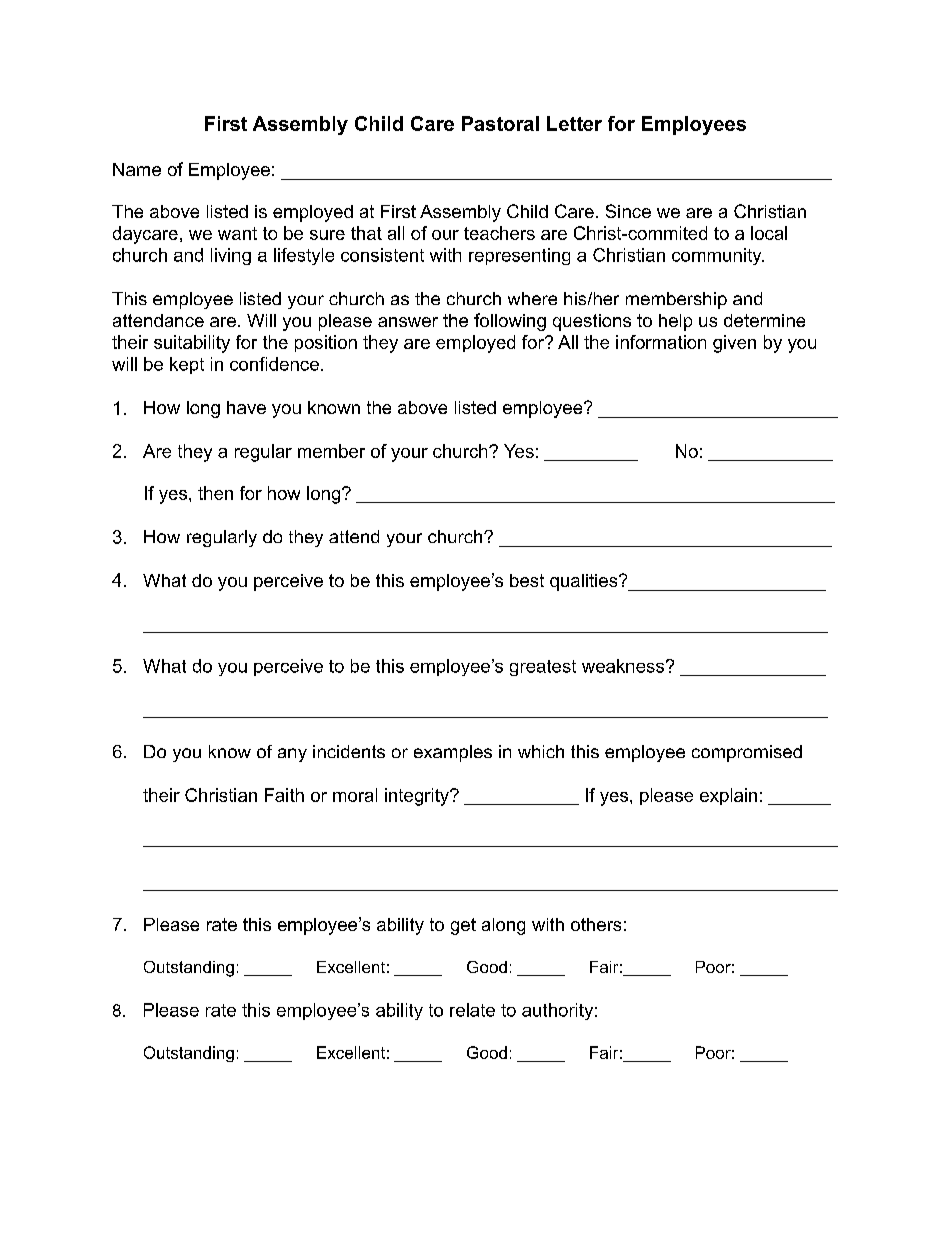 The image size is (952, 1233). I want to click on Since, so click(628, 211).
